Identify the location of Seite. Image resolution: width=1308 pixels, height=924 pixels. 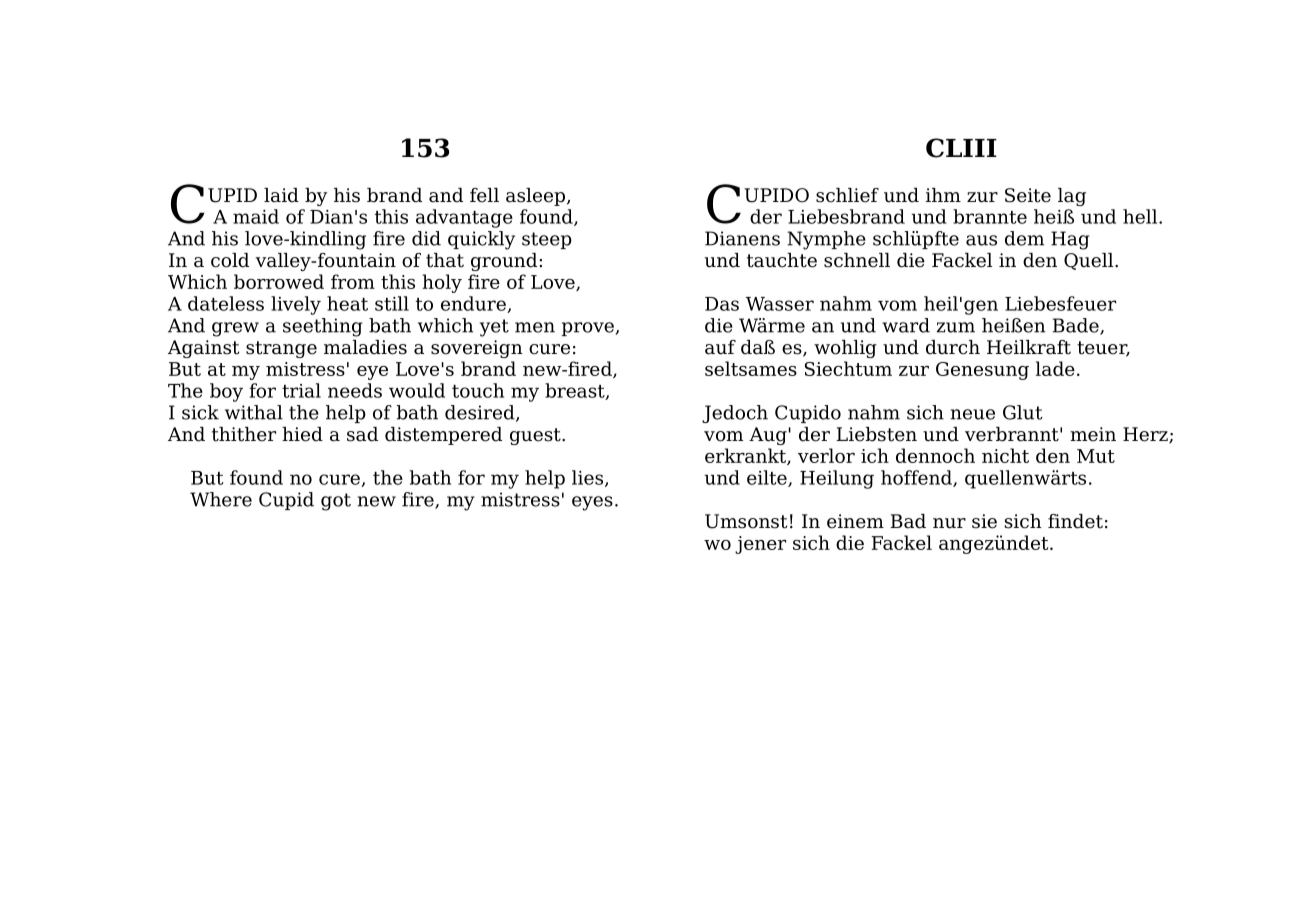
(1028, 195).
